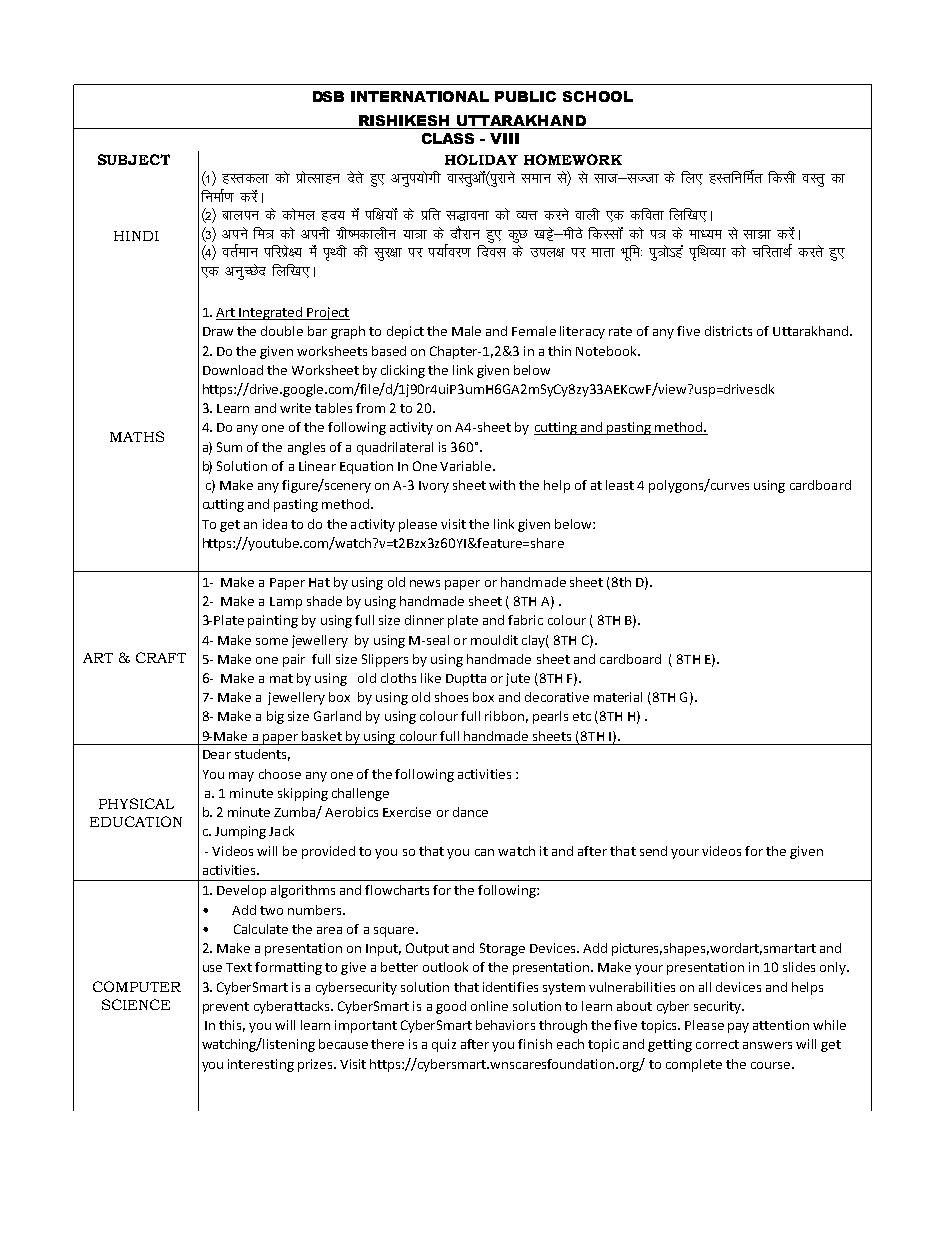 This image has width=952, height=1233. I want to click on behaviors, so click(505, 1025).
